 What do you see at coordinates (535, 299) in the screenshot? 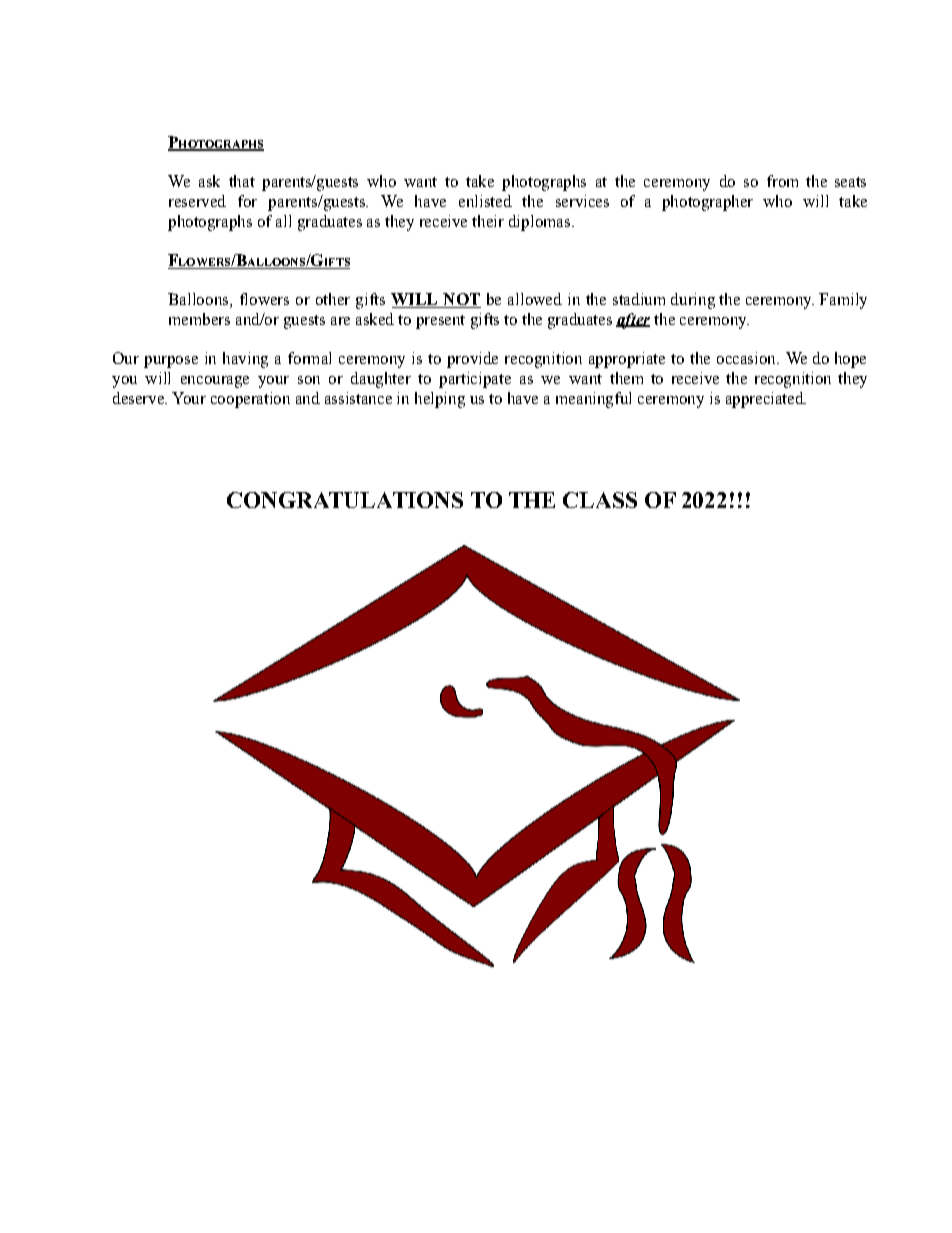
I see `allowed` at bounding box center [535, 299].
